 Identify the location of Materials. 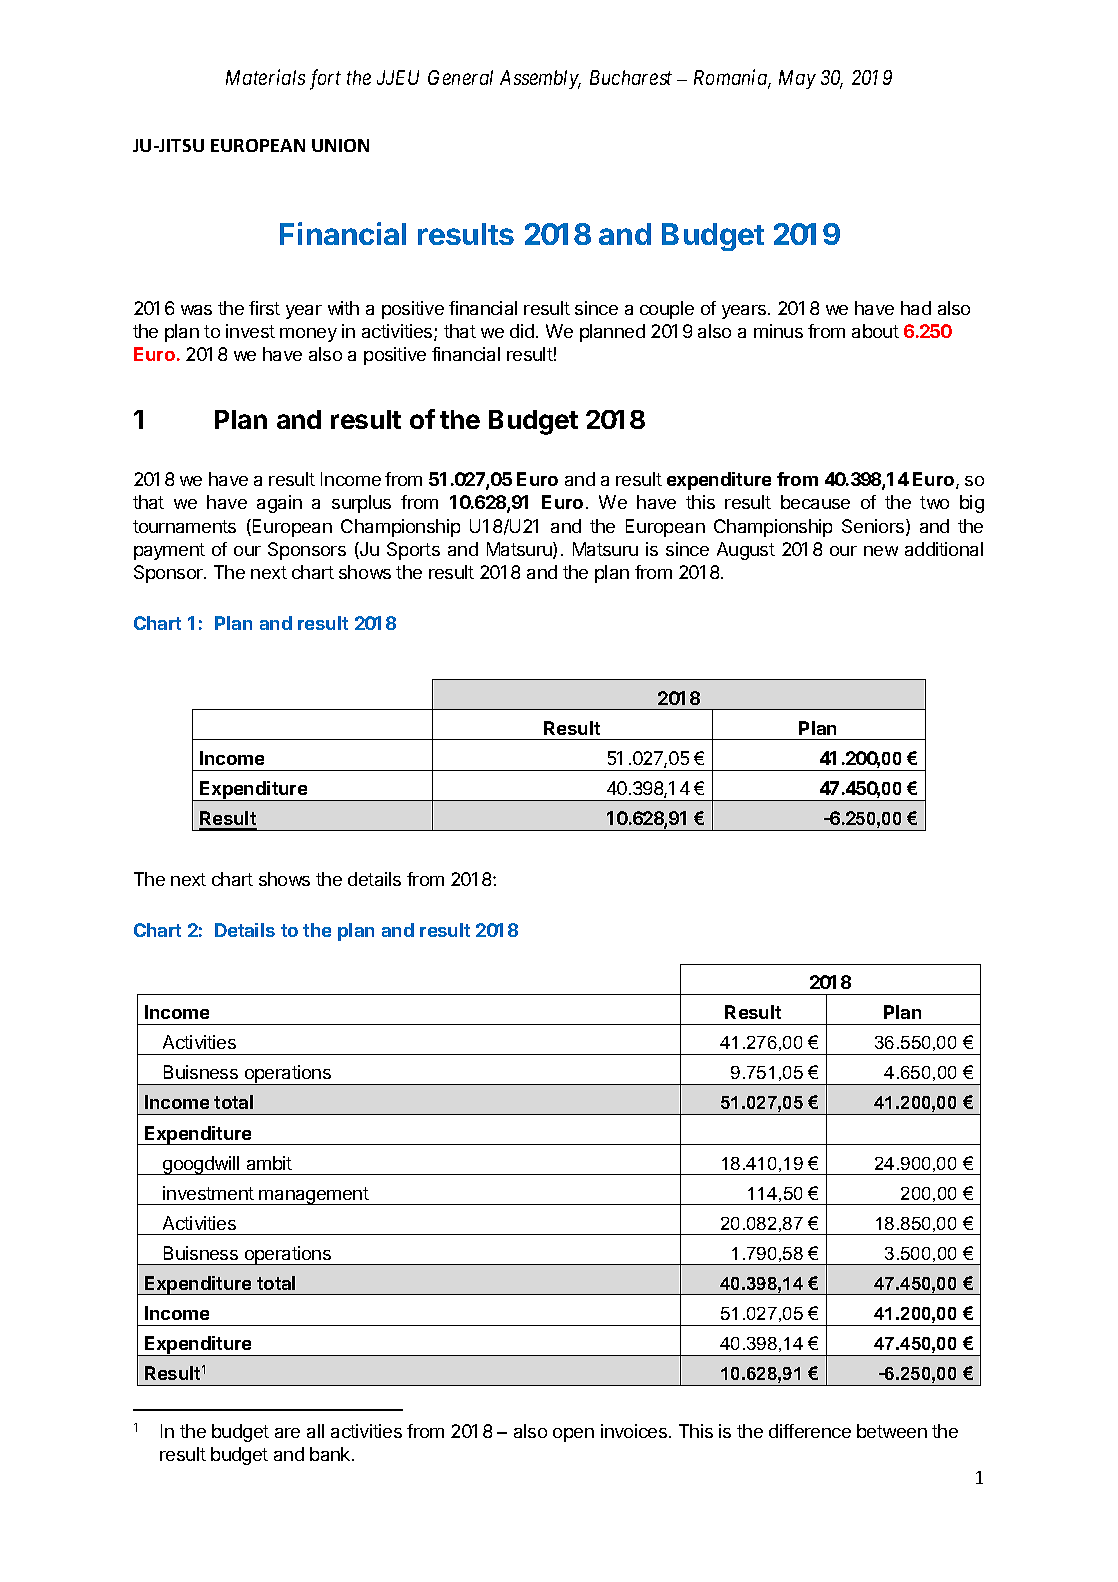
(265, 77).
